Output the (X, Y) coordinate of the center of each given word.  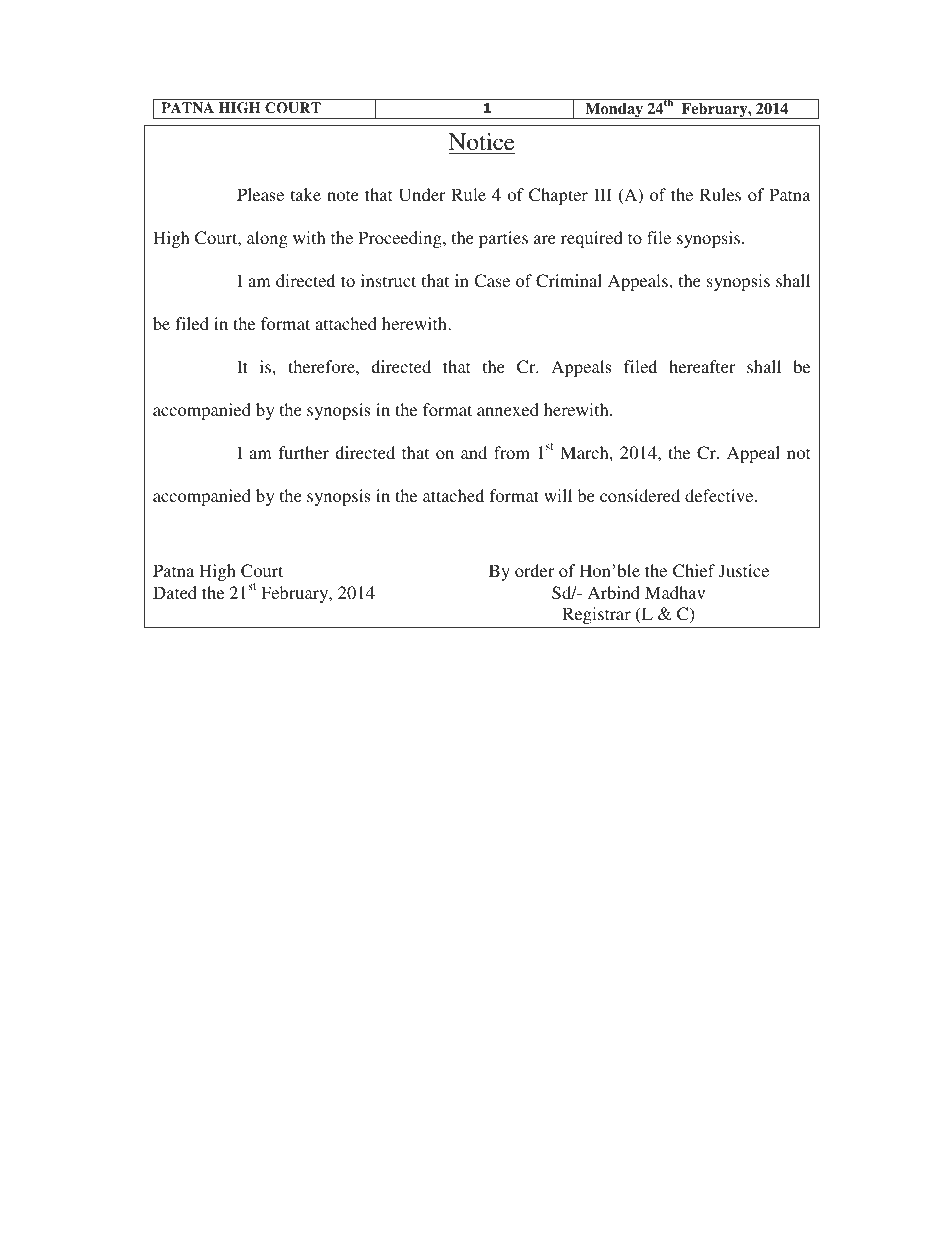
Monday (614, 111)
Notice (481, 142)
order (534, 570)
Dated (175, 592)
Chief (694, 571)
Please (260, 194)
